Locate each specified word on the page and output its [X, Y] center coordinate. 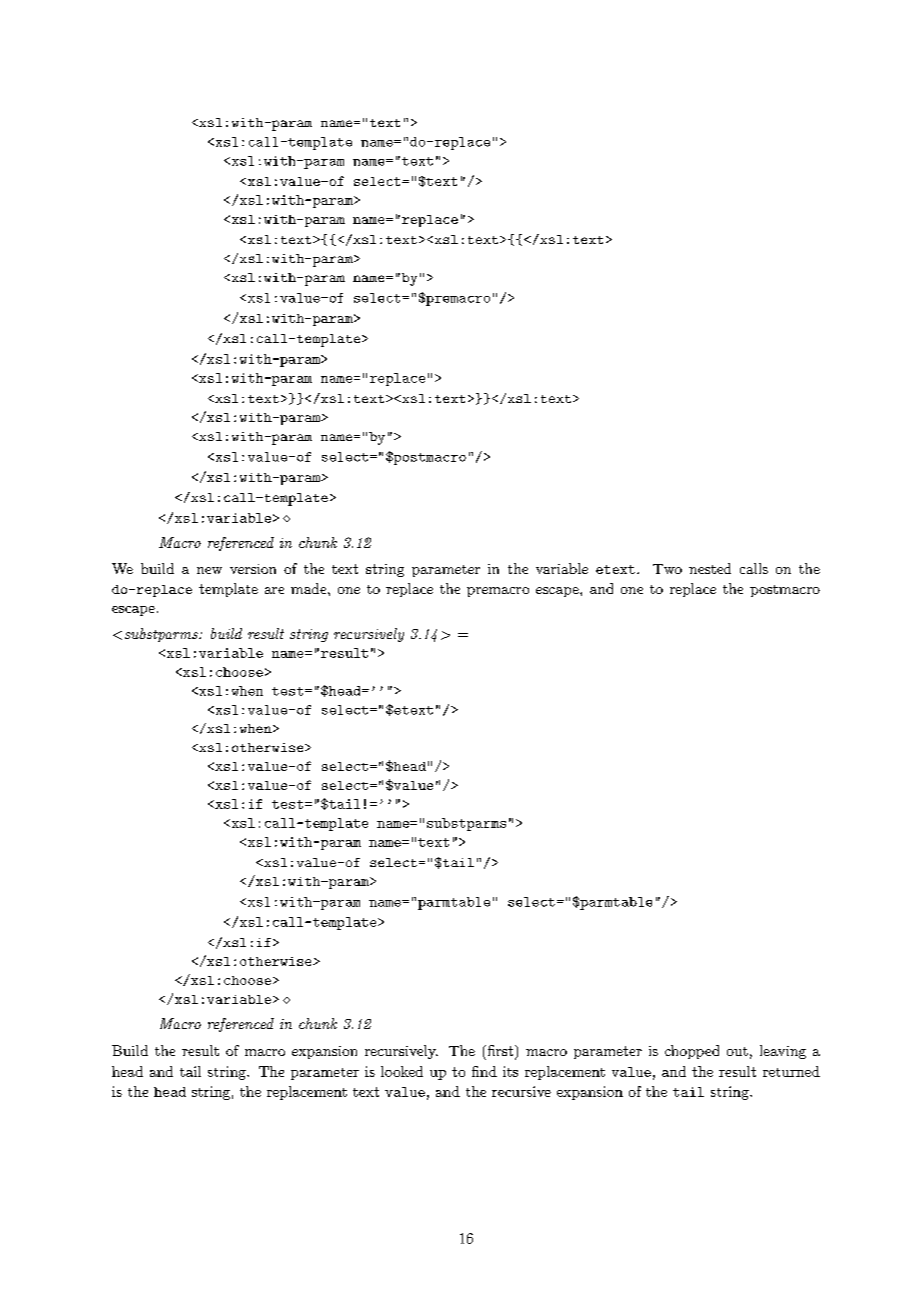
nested [710, 568]
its [510, 1071]
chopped [692, 1052]
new [209, 570]
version [253, 569]
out [737, 1051]
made [310, 588]
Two [667, 569]
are [274, 590]
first [500, 1052]
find [484, 1071]
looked [402, 1071]
